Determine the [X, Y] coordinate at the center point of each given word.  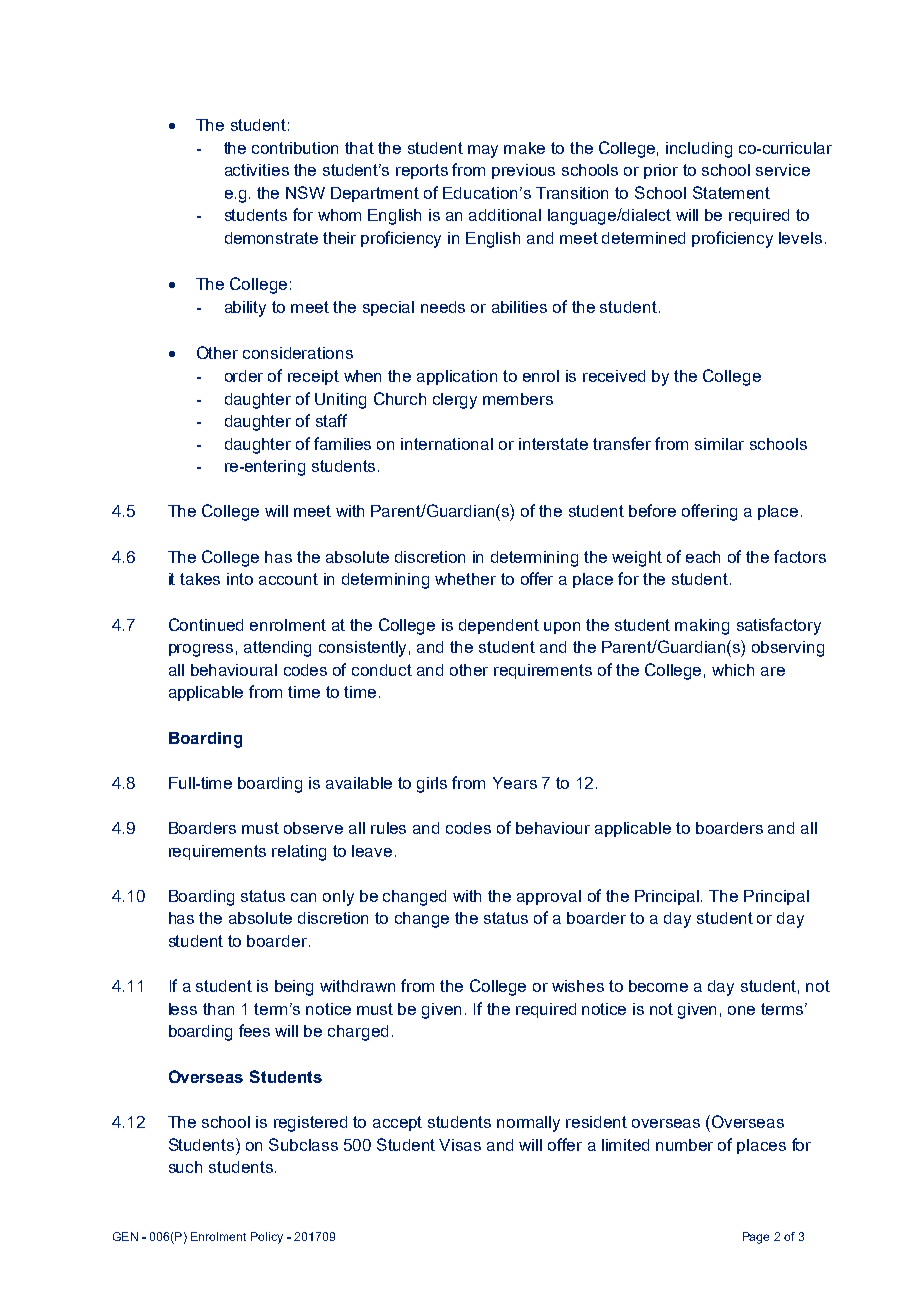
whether [465, 579]
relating [299, 853]
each [703, 557]
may [483, 151]
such [185, 1167]
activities [257, 170]
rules [388, 828]
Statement [731, 192]
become [658, 986]
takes [200, 579]
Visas [460, 1145]
